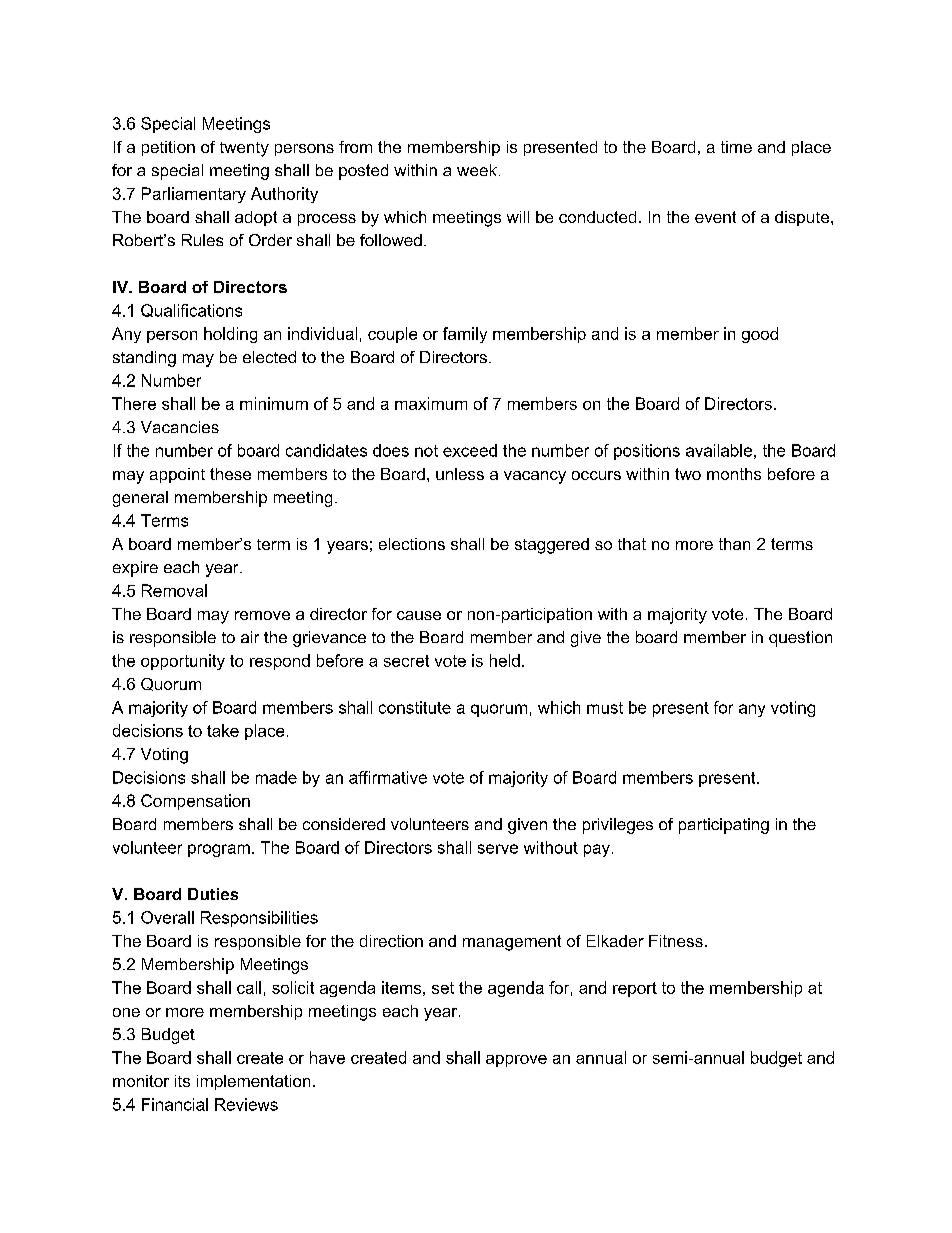 The width and height of the page is (952, 1233). I want to click on week, so click(477, 170).
